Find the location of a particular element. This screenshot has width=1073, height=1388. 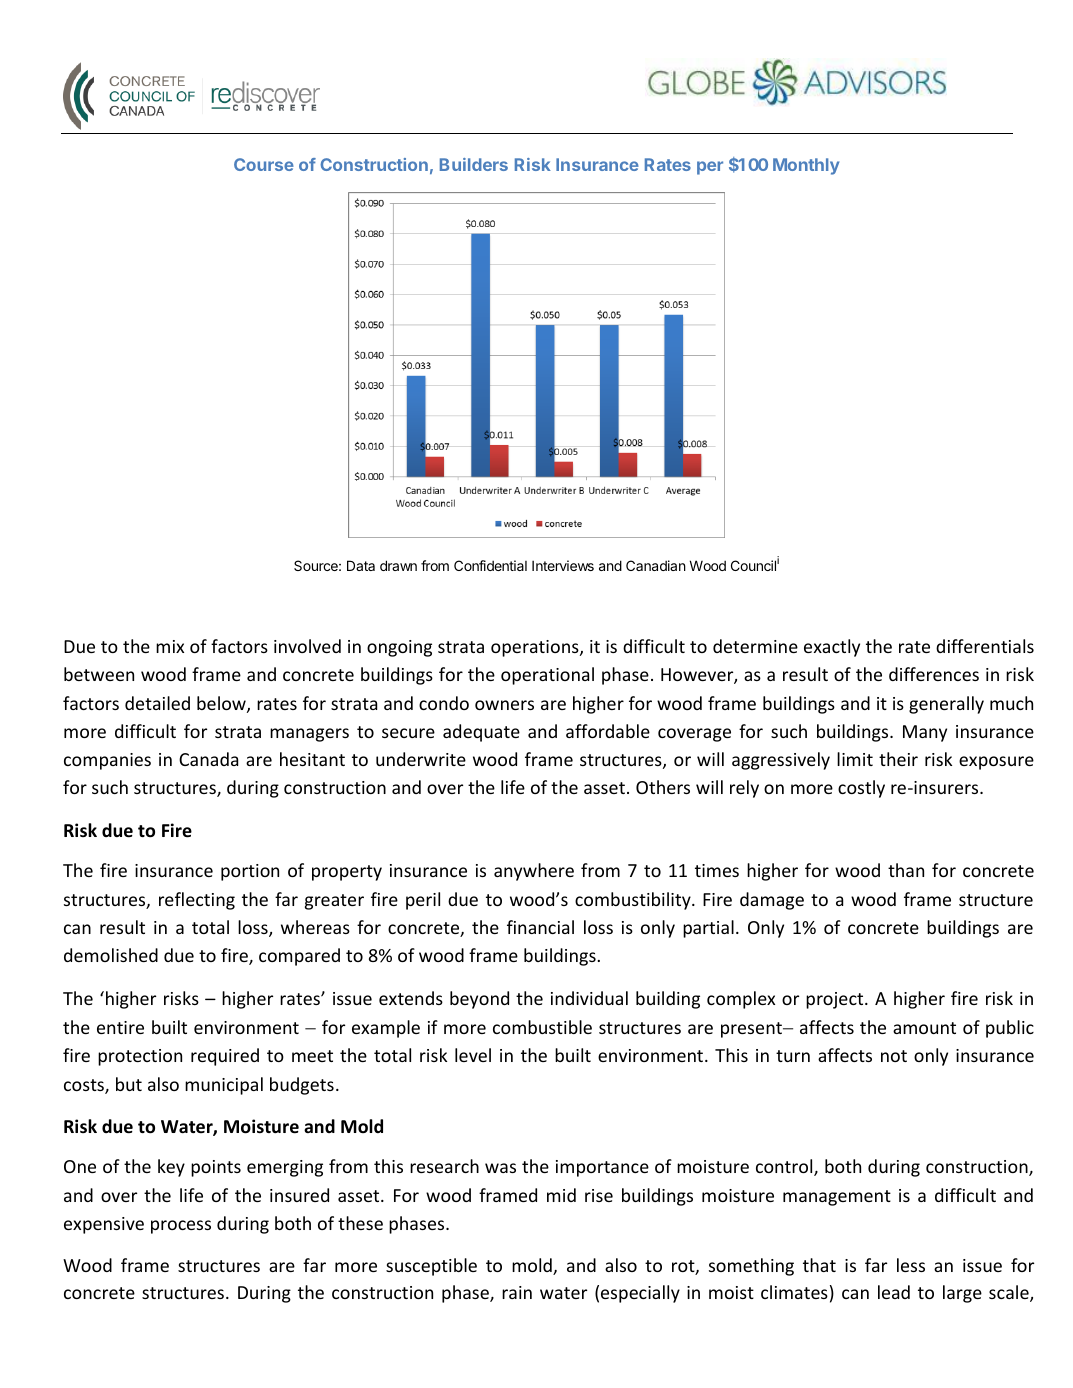

mix is located at coordinates (170, 646).
